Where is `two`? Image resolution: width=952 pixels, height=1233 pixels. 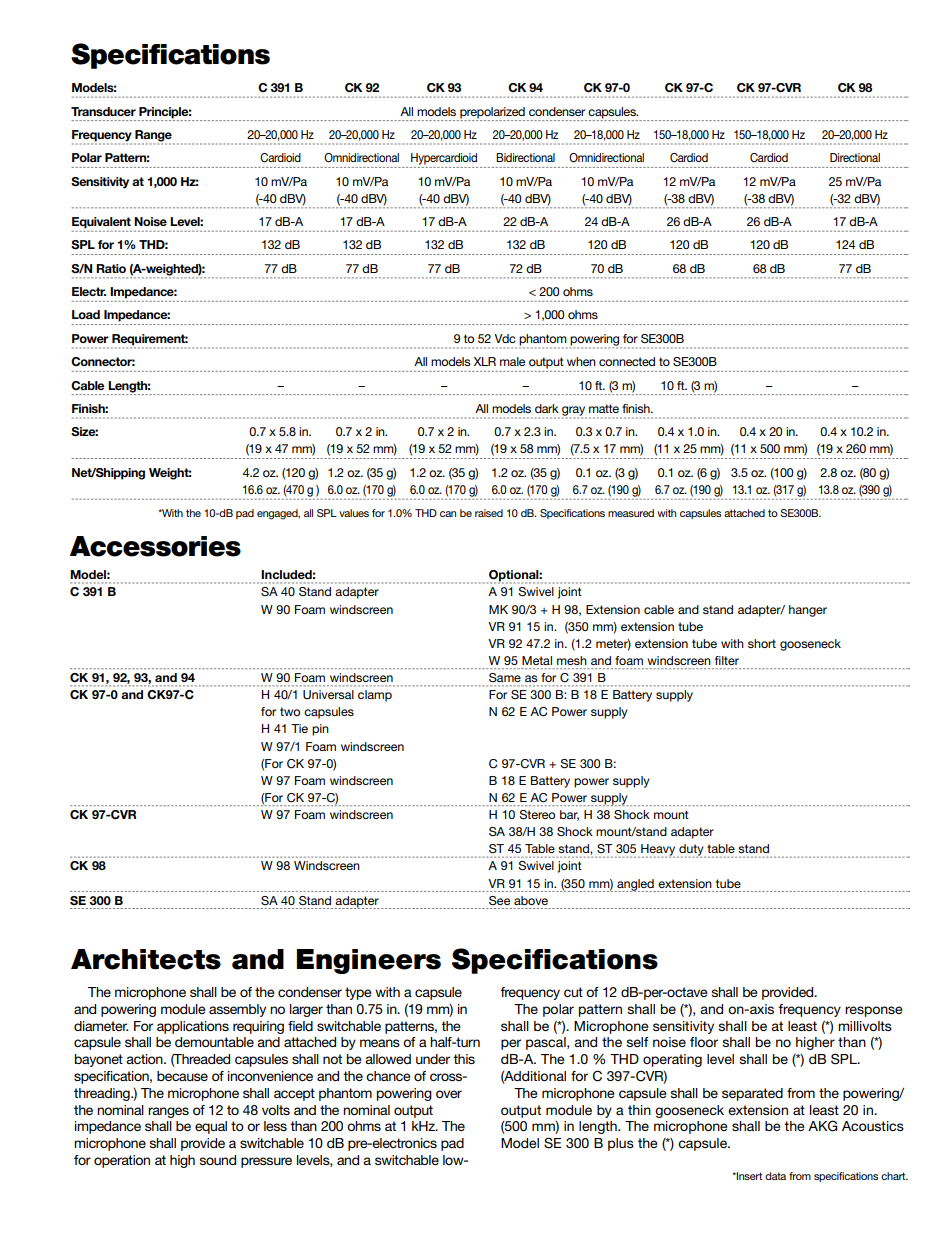 two is located at coordinates (290, 711).
